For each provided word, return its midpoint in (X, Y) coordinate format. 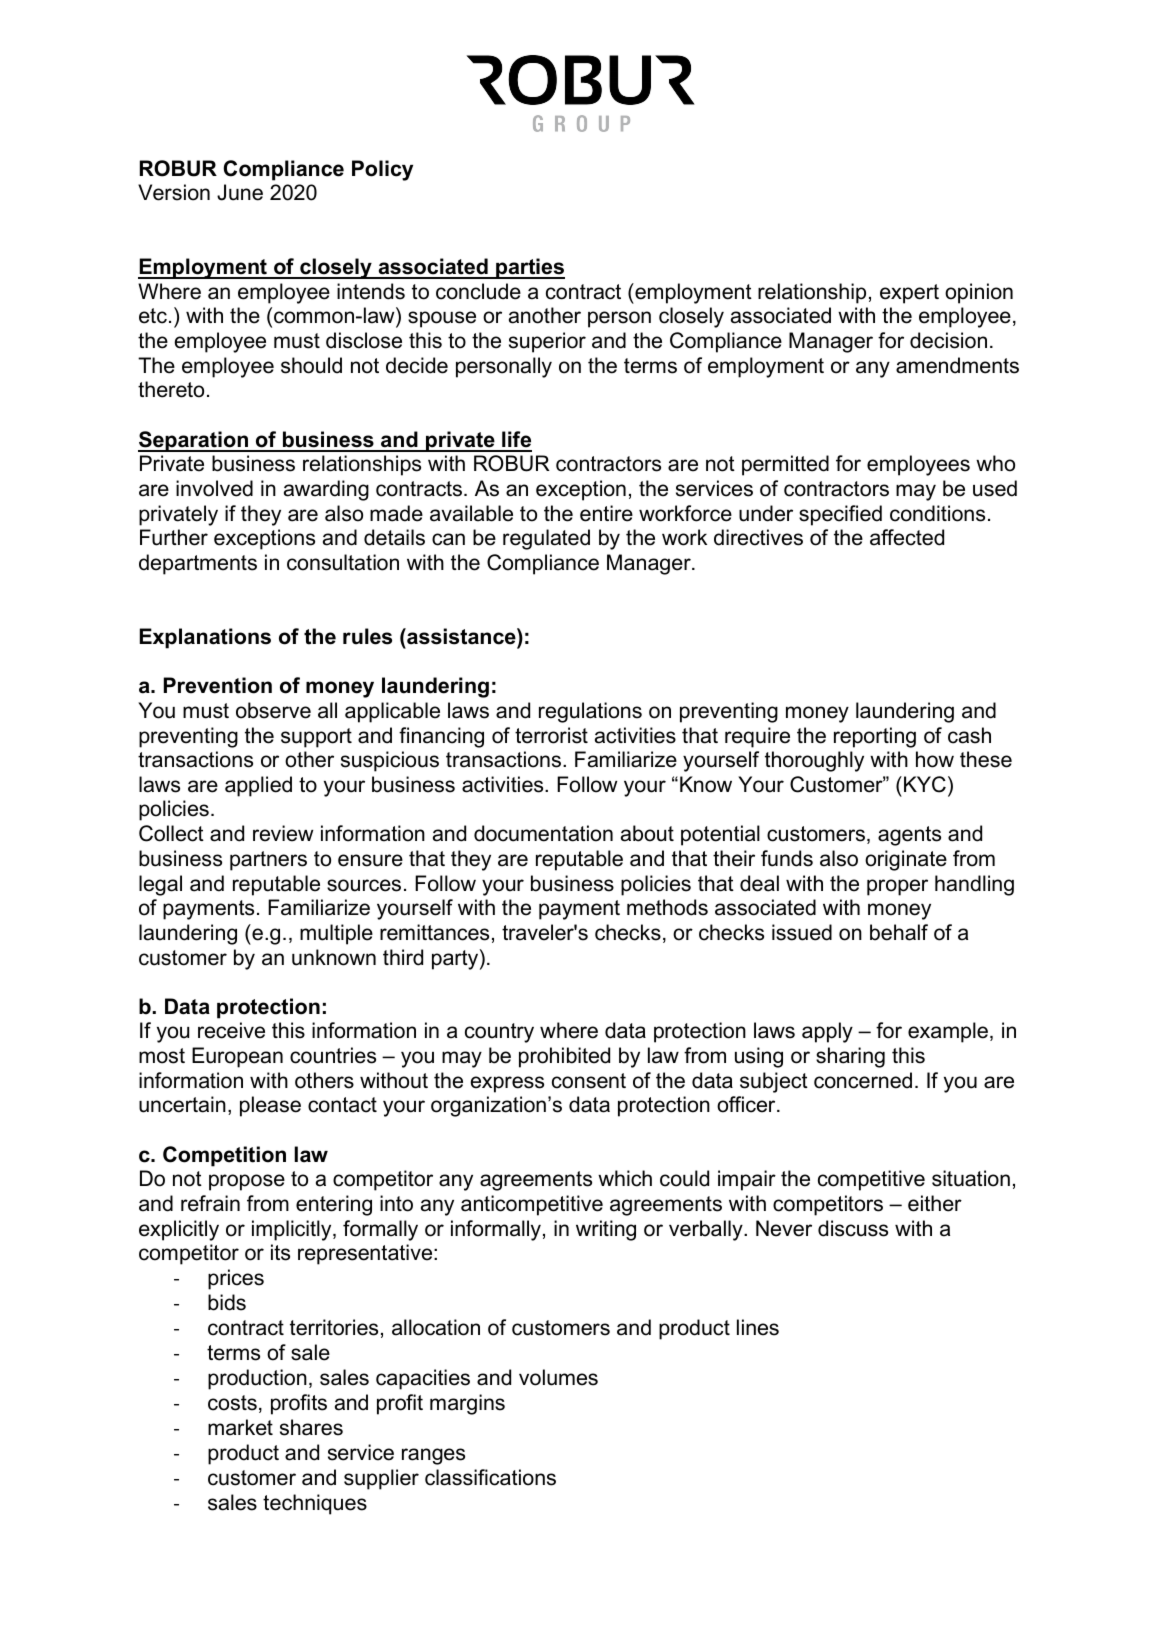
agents (909, 836)
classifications (490, 1477)
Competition (224, 1156)
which (625, 1178)
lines (758, 1327)
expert (909, 294)
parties (529, 268)
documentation (543, 833)
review (283, 833)
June (240, 192)
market (240, 1427)
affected (907, 537)
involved (214, 488)
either (935, 1203)
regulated (546, 539)
